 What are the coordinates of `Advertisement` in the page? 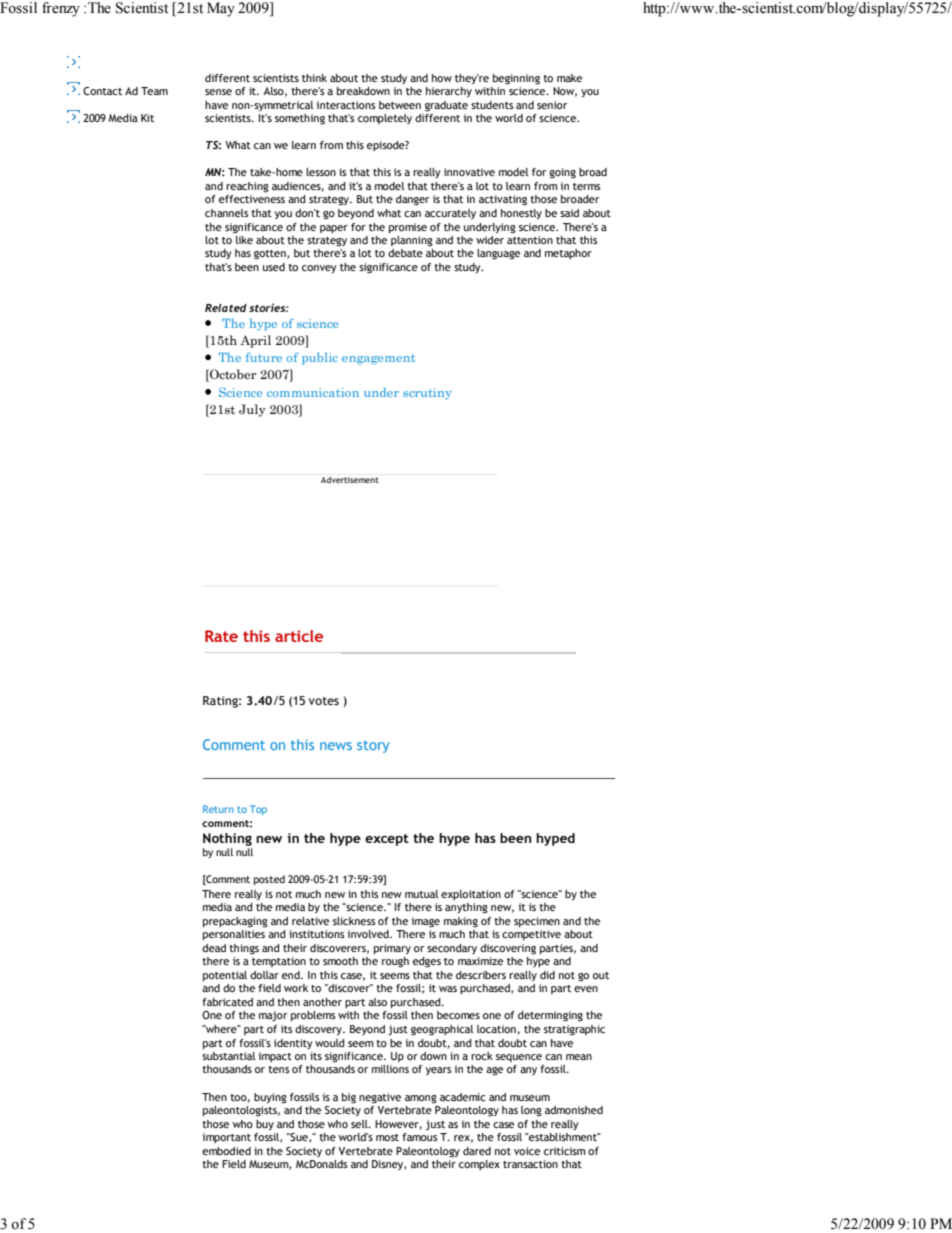 It's located at (350, 479).
